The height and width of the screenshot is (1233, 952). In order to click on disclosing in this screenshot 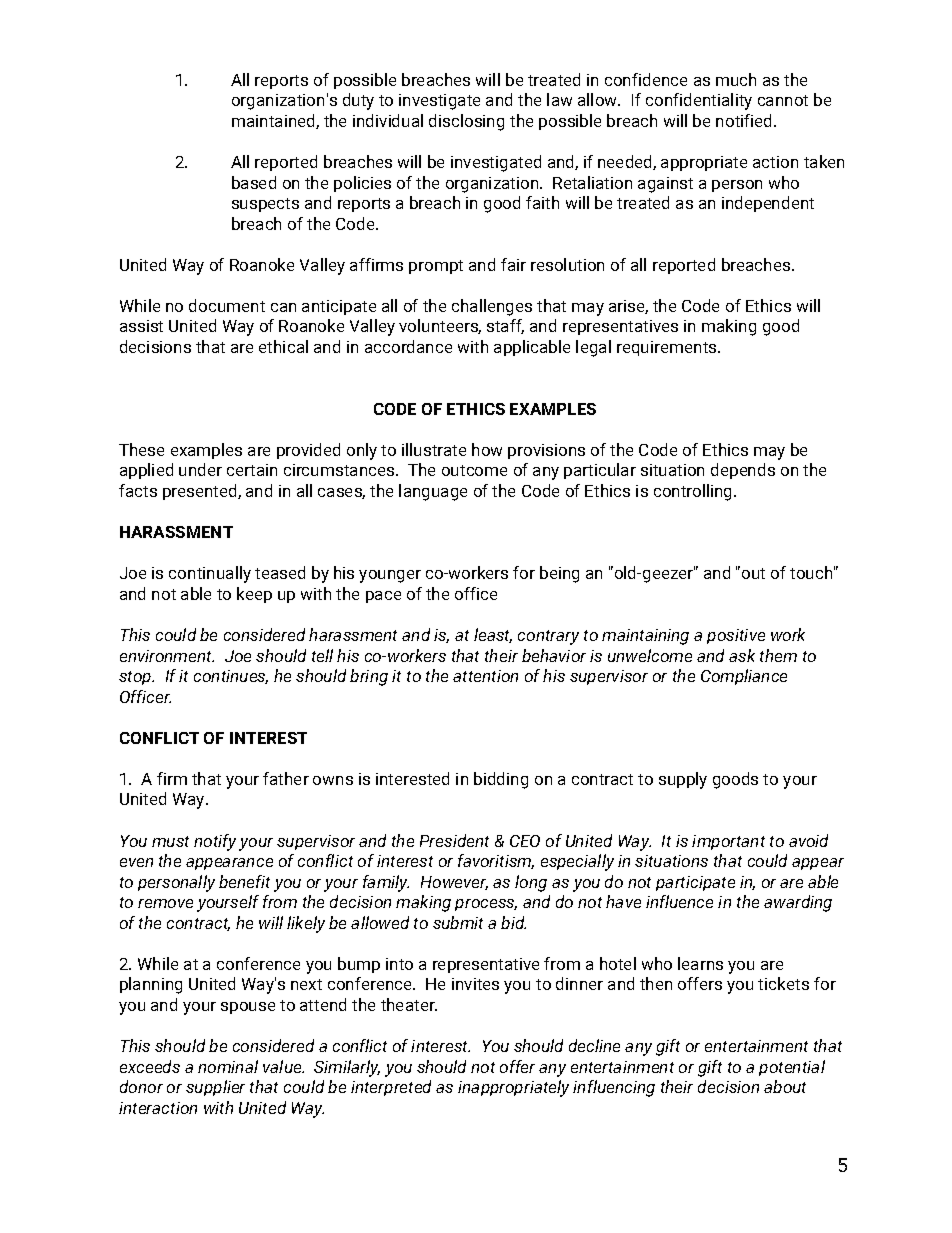, I will do `click(466, 122)`.
